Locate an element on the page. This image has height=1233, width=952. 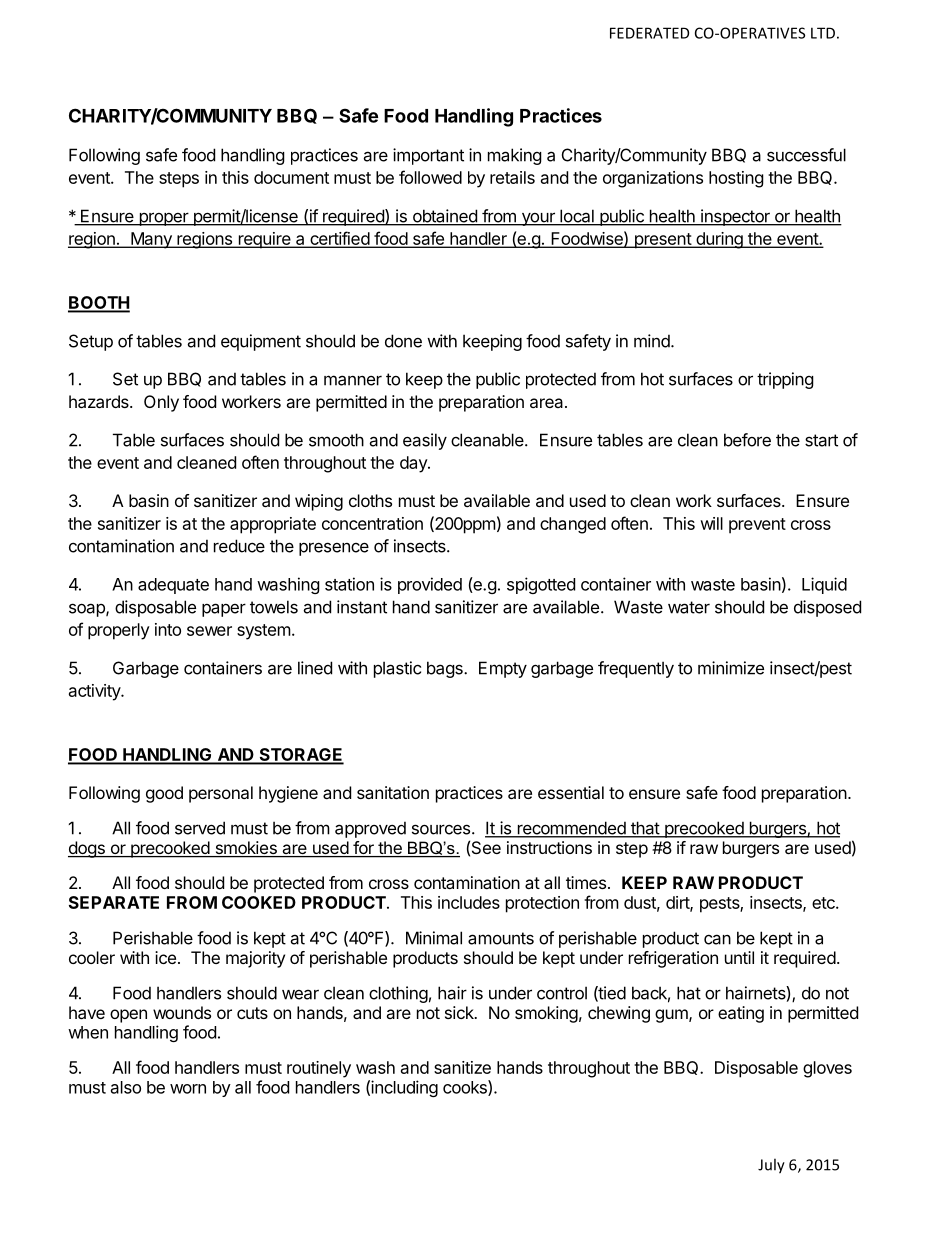
document is located at coordinates (291, 177).
